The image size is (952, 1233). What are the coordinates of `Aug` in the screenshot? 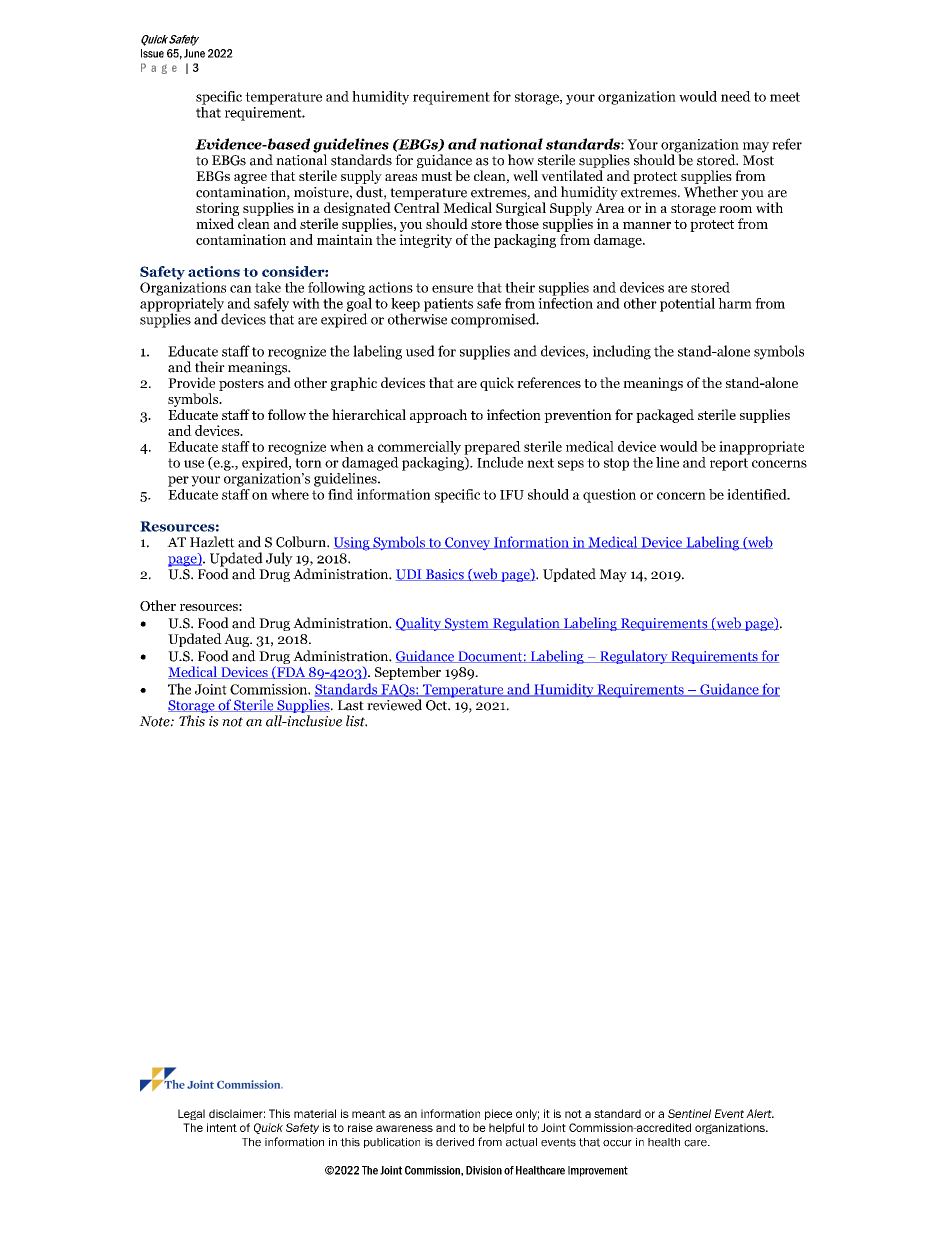 It's located at (237, 640).
